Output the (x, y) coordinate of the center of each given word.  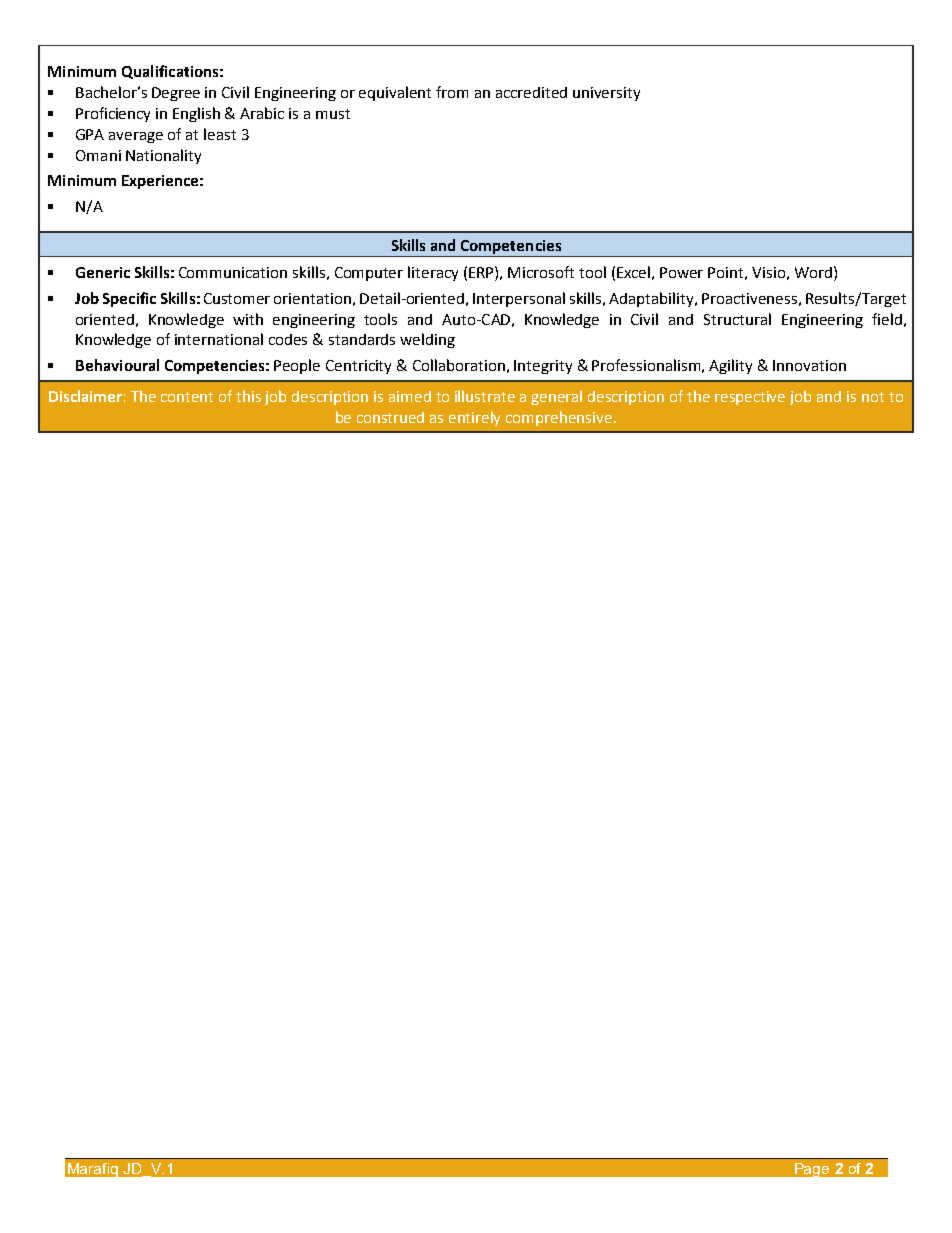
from (452, 92)
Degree (176, 94)
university (606, 94)
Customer (237, 298)
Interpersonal (519, 299)
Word (813, 272)
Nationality (163, 156)
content (187, 397)
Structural (737, 319)
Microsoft (541, 272)
